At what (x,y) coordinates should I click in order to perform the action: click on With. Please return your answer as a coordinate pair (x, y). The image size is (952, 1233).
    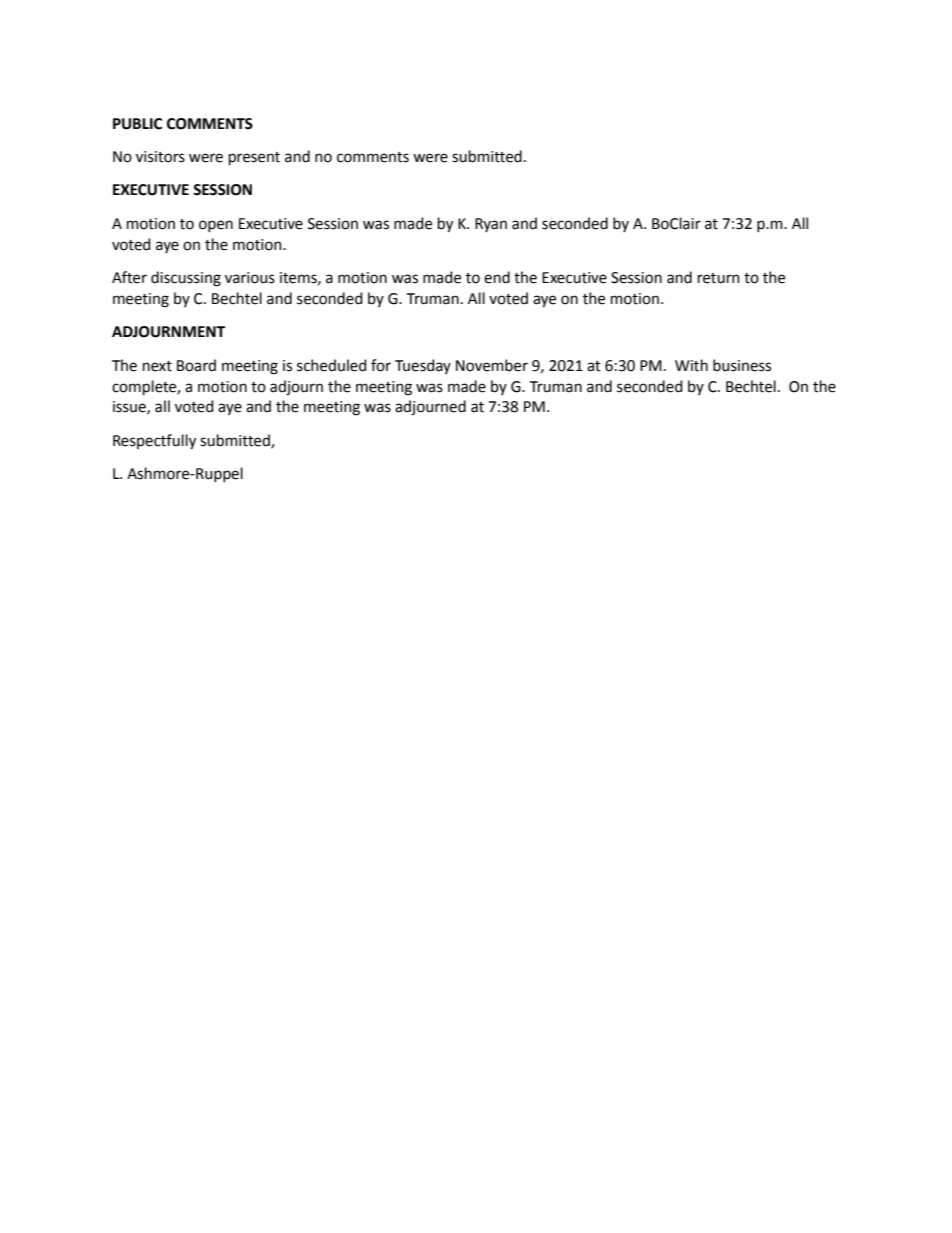
    Looking at the image, I should click on (691, 365).
